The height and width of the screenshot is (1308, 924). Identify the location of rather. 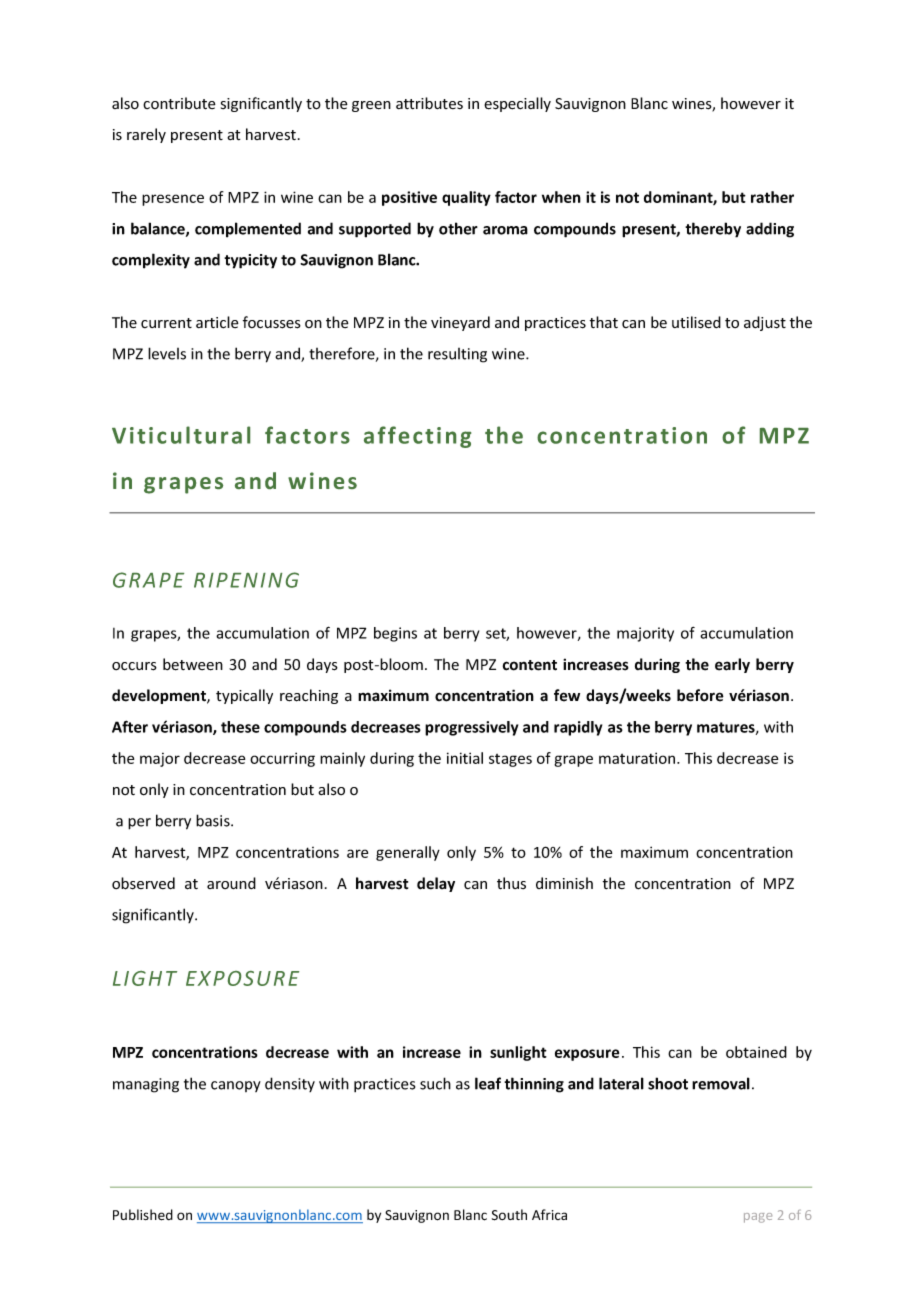
(772, 197).
